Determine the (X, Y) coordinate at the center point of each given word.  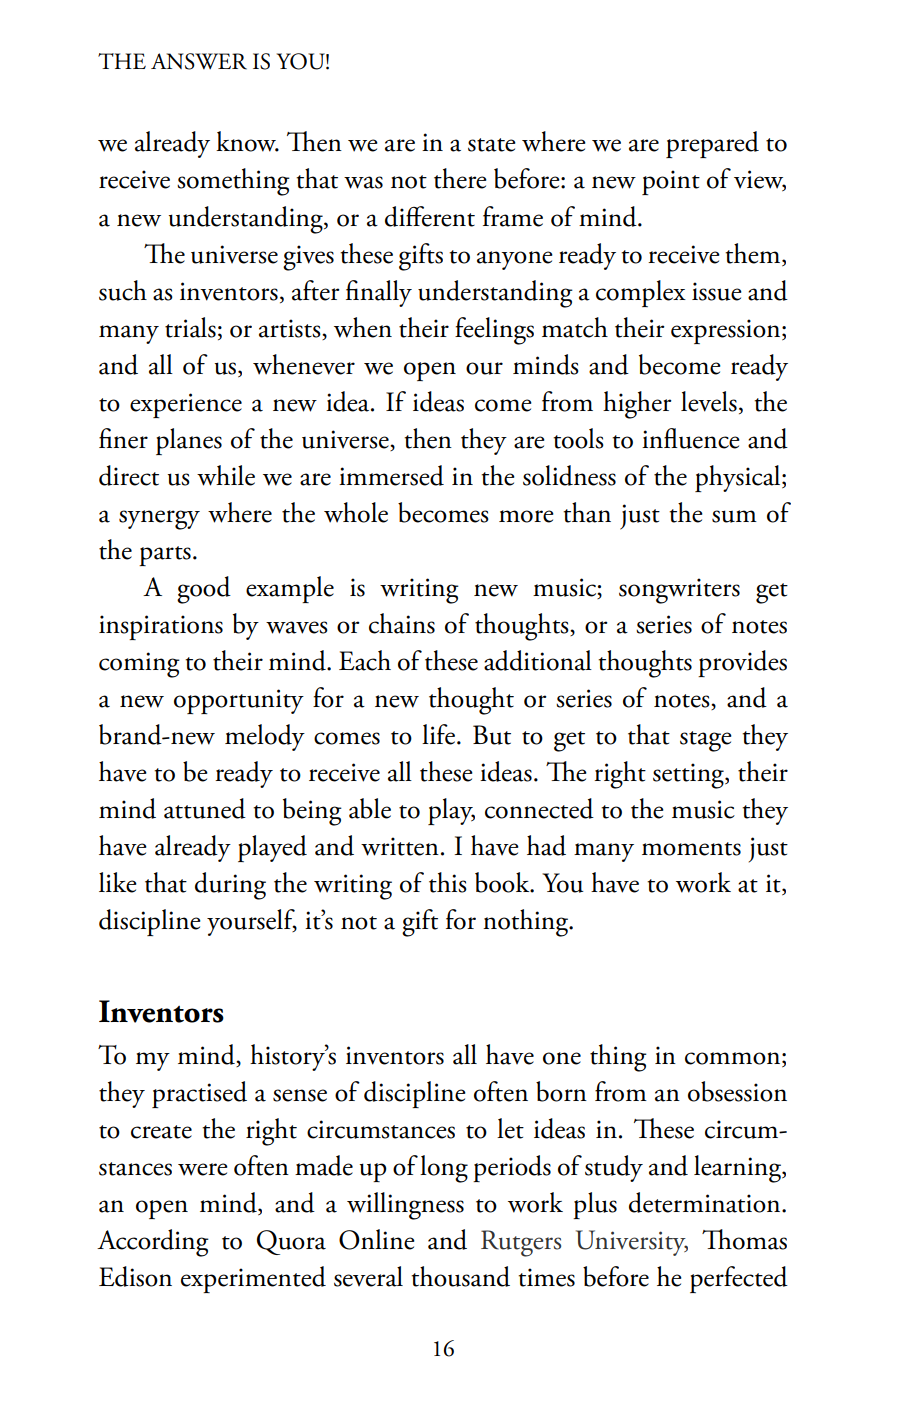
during (230, 886)
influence (691, 438)
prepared (712, 144)
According (153, 1243)
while (226, 475)
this (448, 882)
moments (691, 849)
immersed (391, 475)
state (492, 145)
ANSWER (199, 61)
